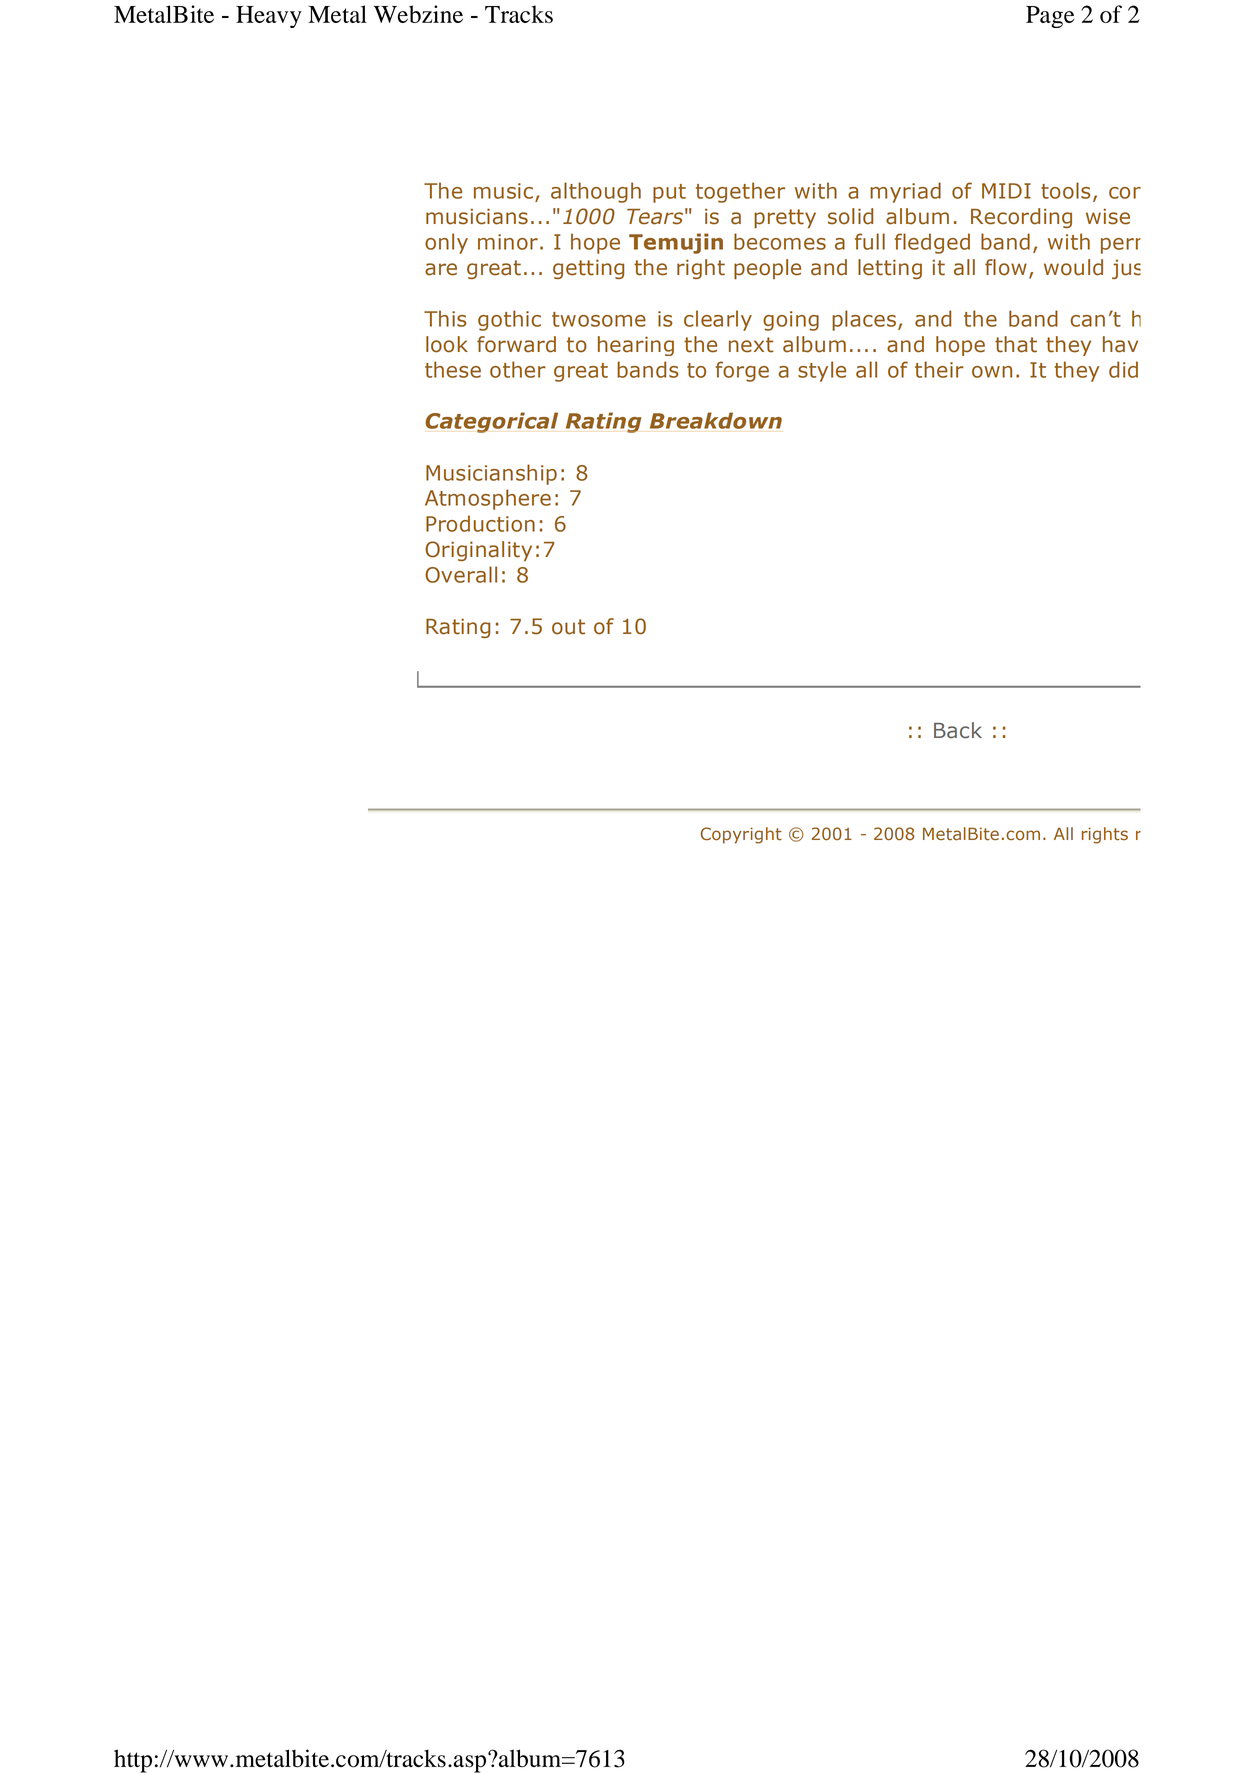 The image size is (1255, 1773). Describe the element at coordinates (441, 269) in the image. I see `are` at that location.
